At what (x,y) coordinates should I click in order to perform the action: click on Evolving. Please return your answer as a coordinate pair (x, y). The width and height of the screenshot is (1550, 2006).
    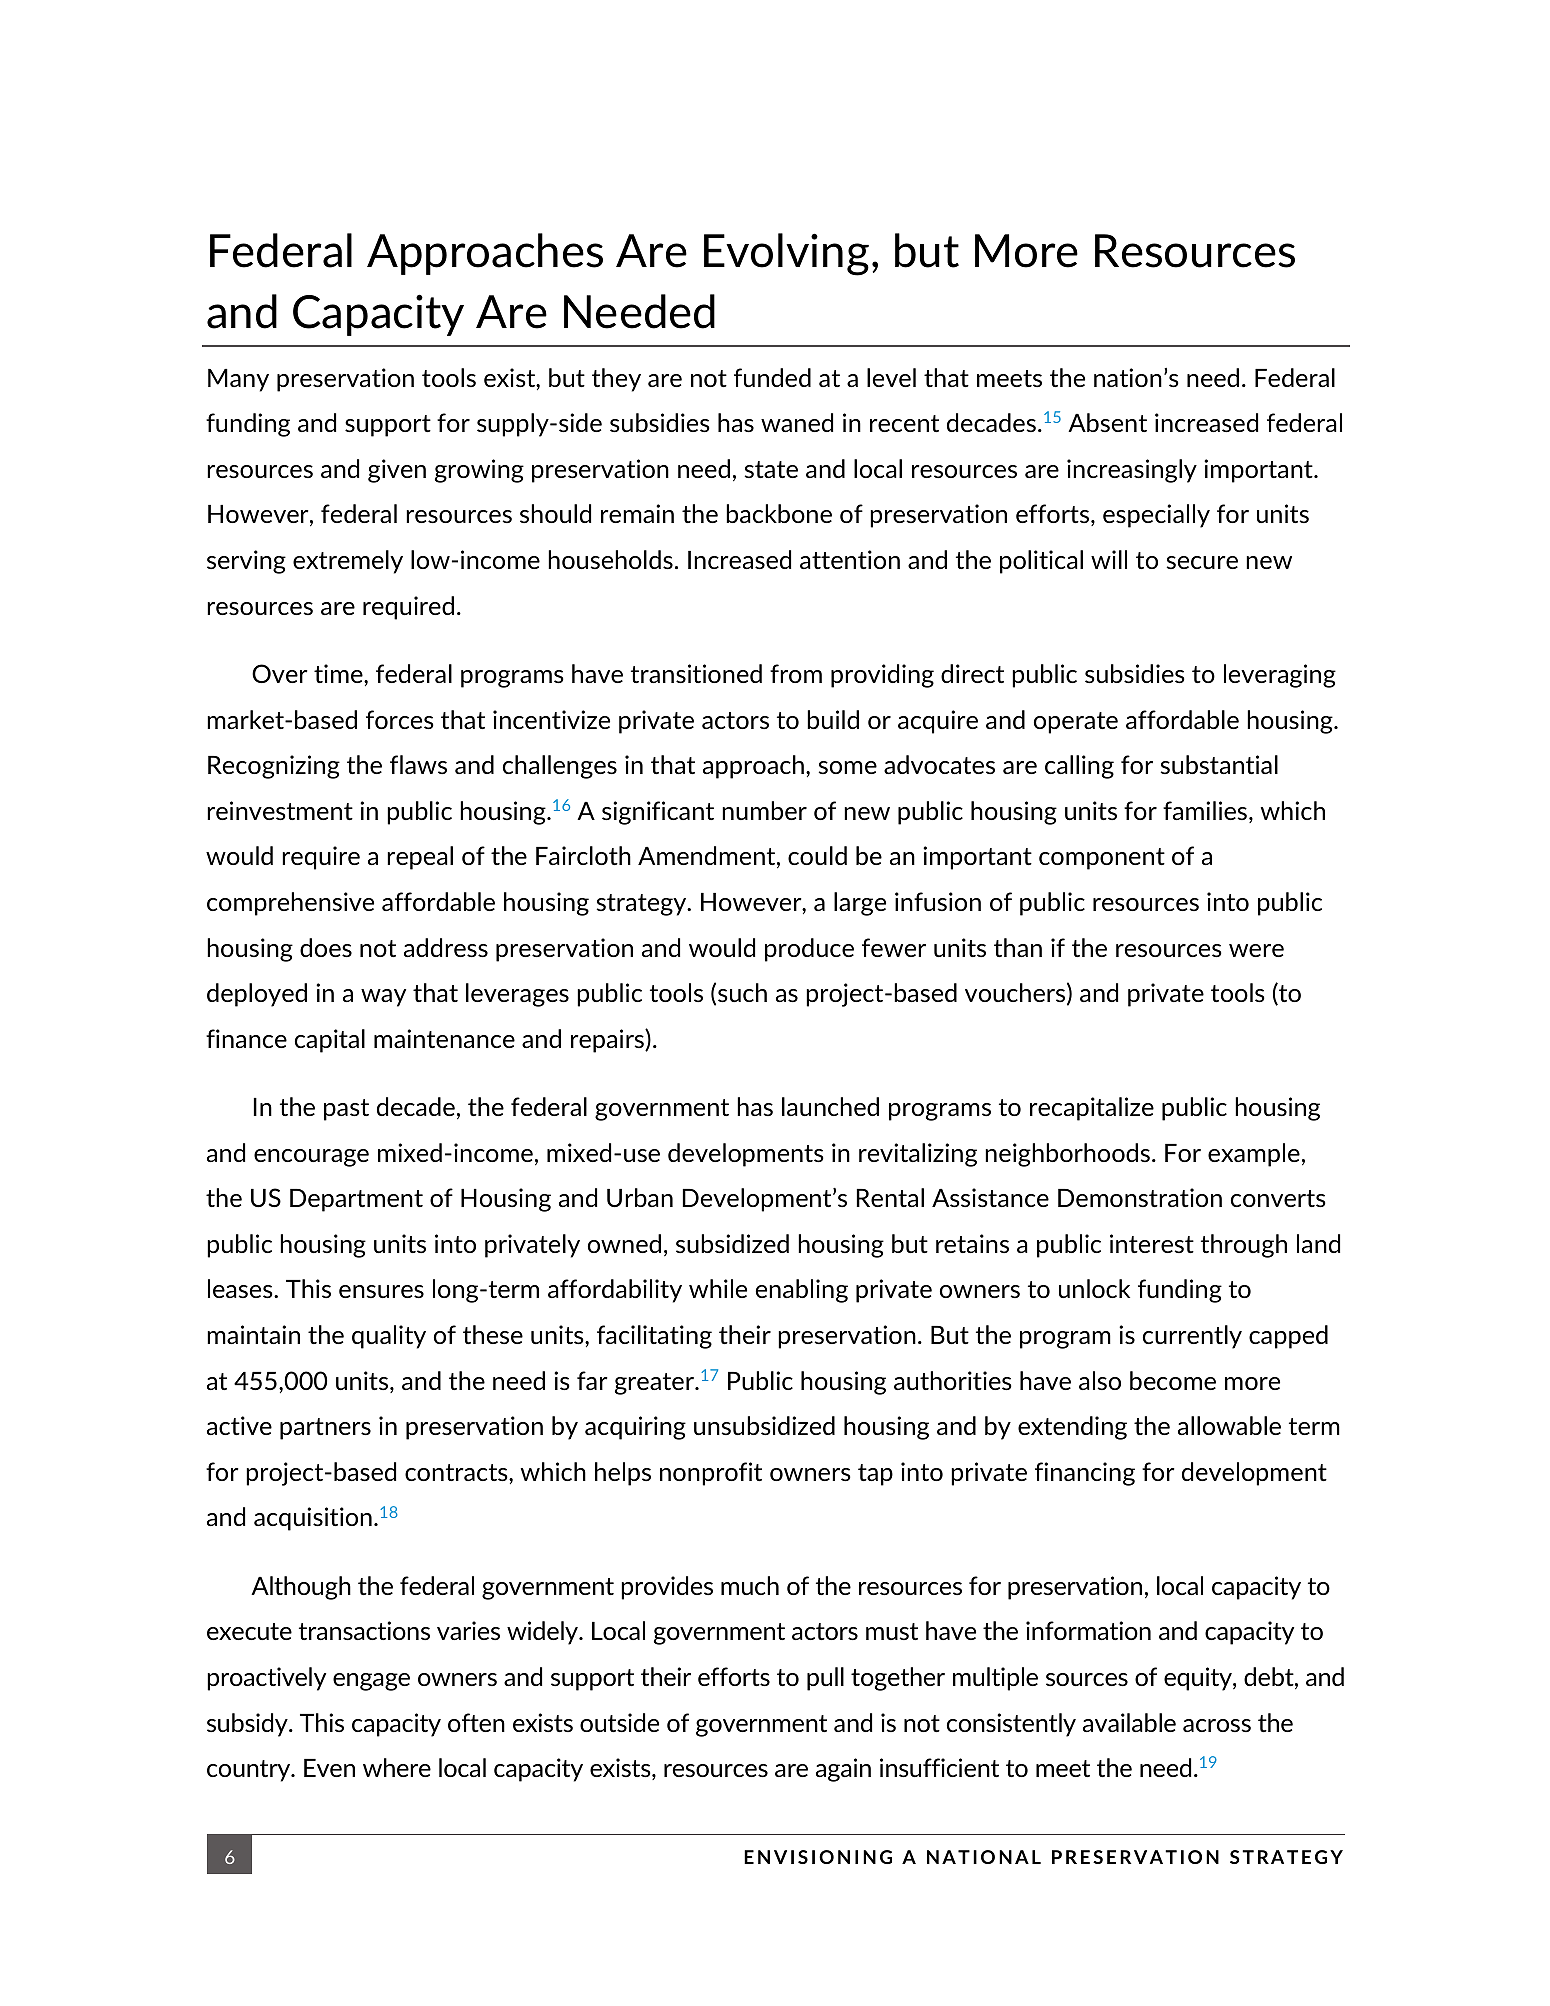
    Looking at the image, I should click on (786, 254).
